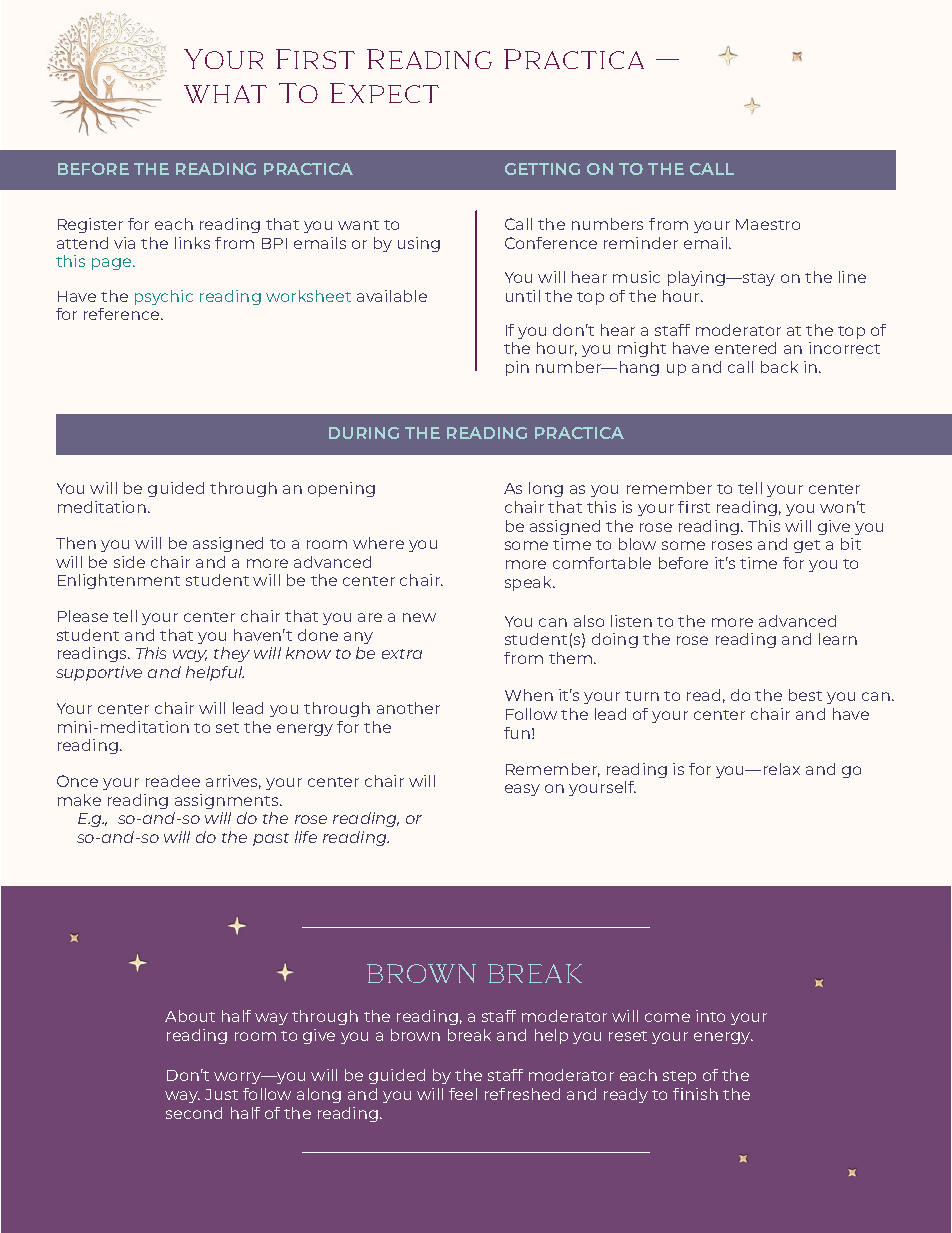  What do you see at coordinates (271, 839) in the screenshot?
I see `past` at bounding box center [271, 839].
